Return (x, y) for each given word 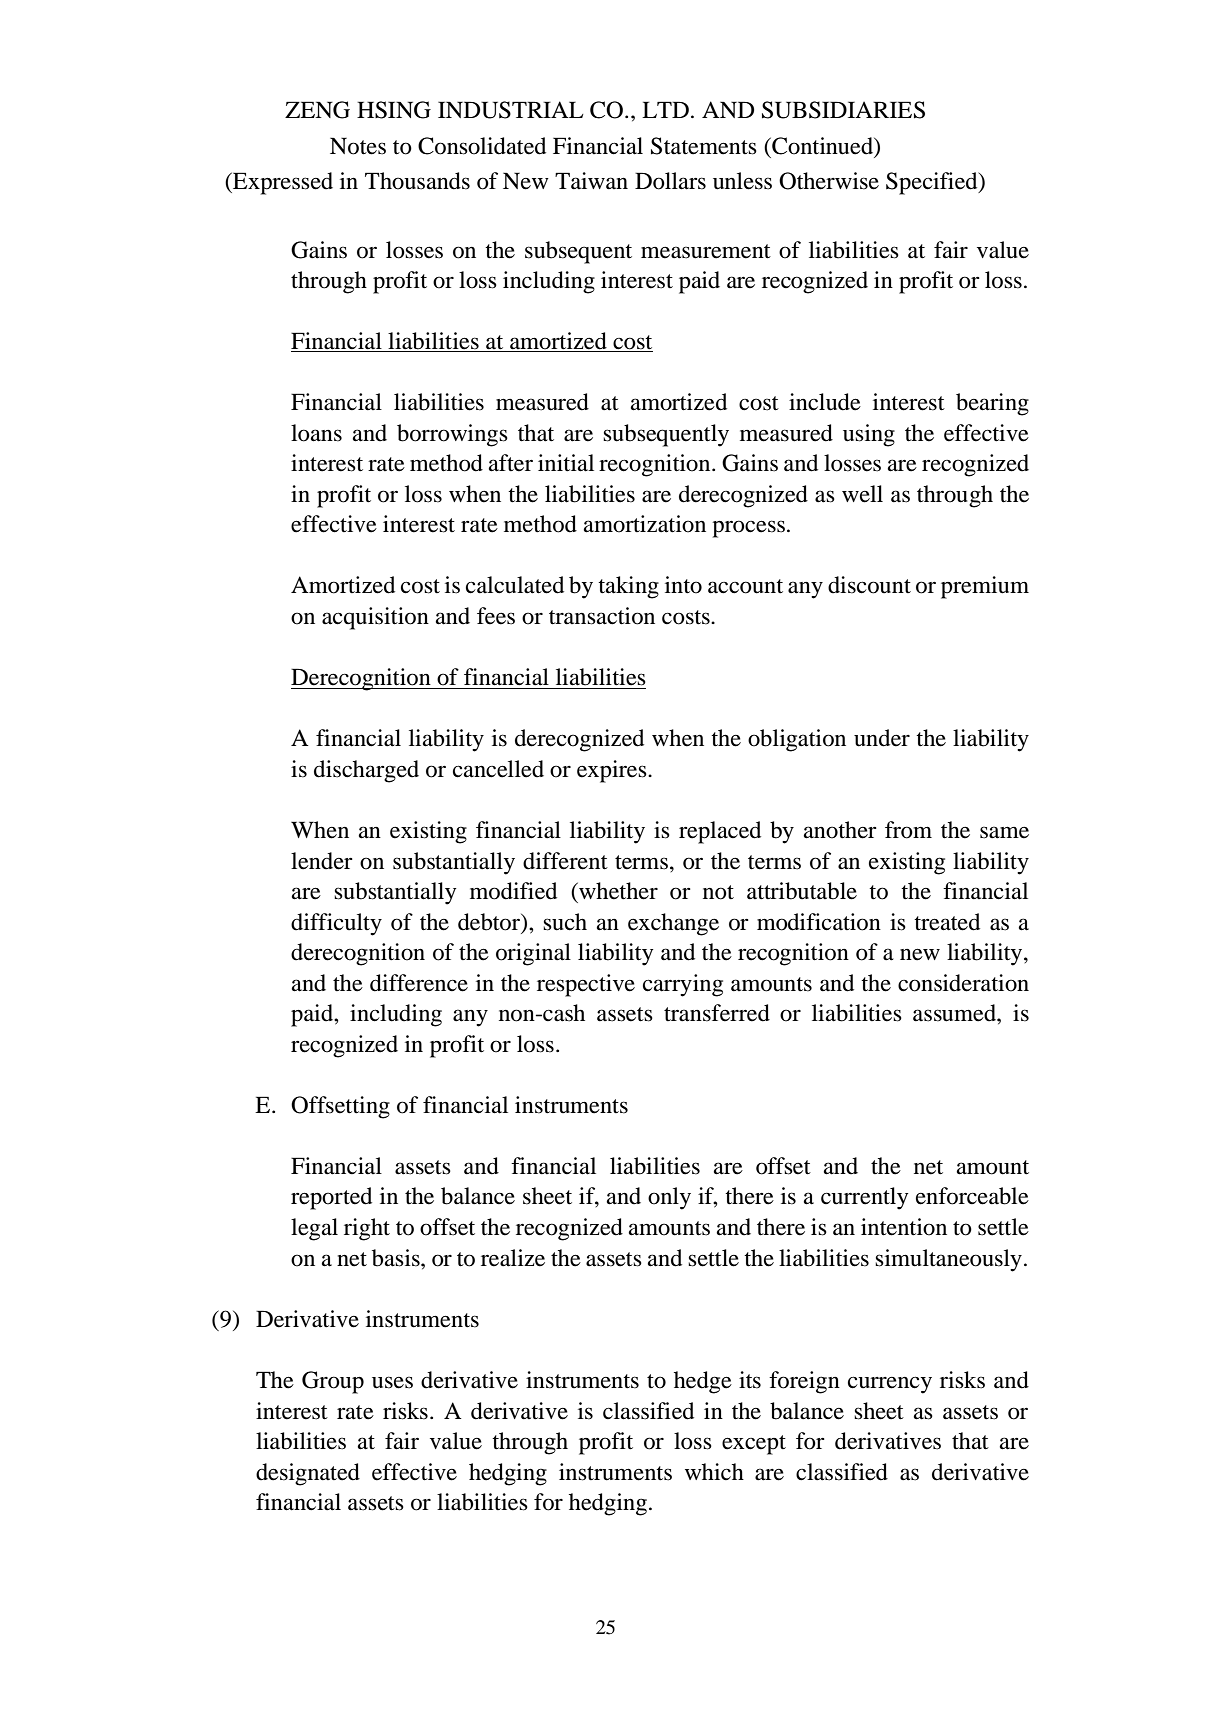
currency (890, 1385)
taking (628, 587)
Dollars (670, 181)
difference (419, 983)
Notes (358, 146)
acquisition (375, 618)
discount (869, 585)
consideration (963, 983)
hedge (703, 1382)
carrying (683, 985)
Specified (933, 183)
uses (392, 1382)
